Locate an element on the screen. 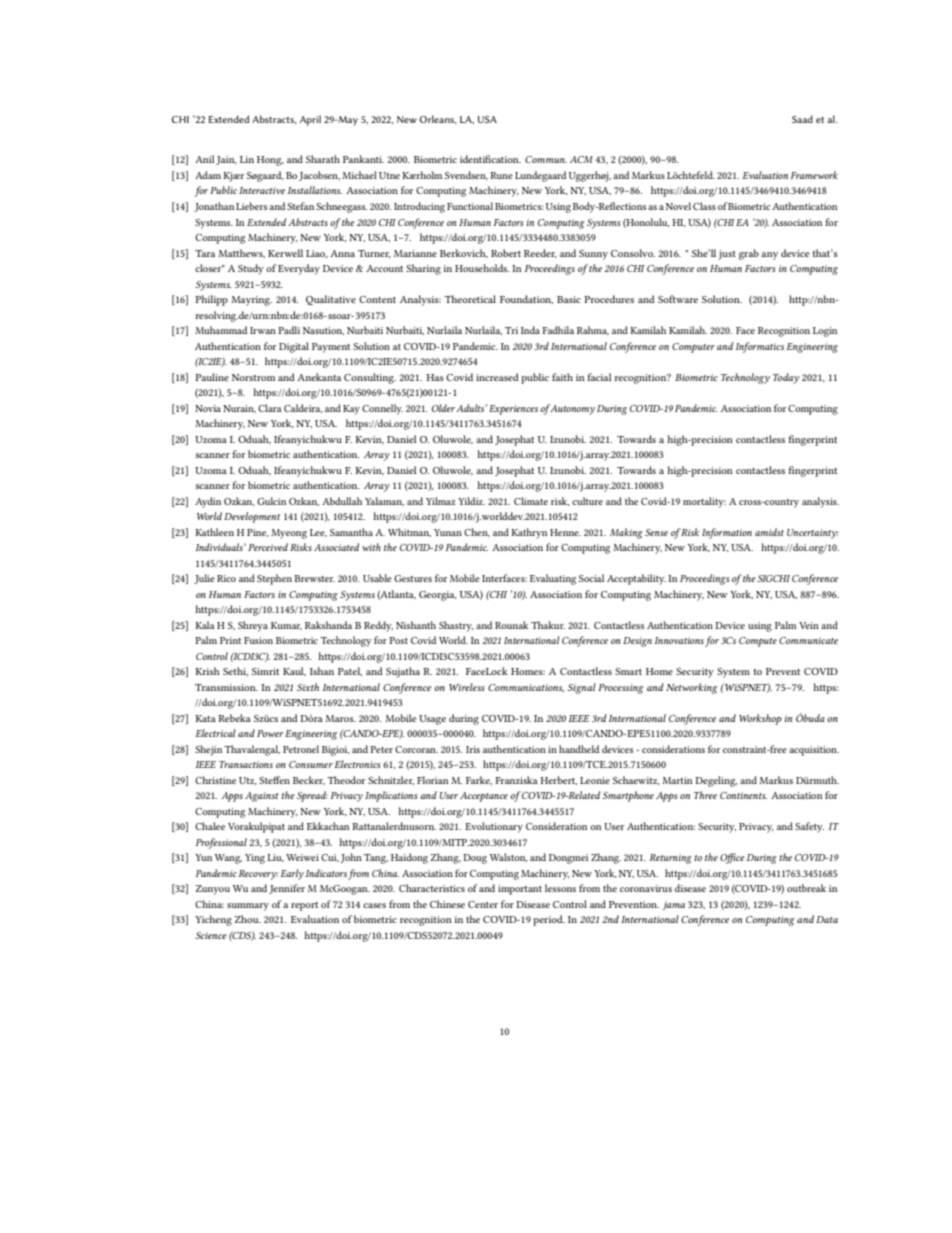 The width and height of the screenshot is (952, 1233). Experiences is located at coordinates (515, 410).
